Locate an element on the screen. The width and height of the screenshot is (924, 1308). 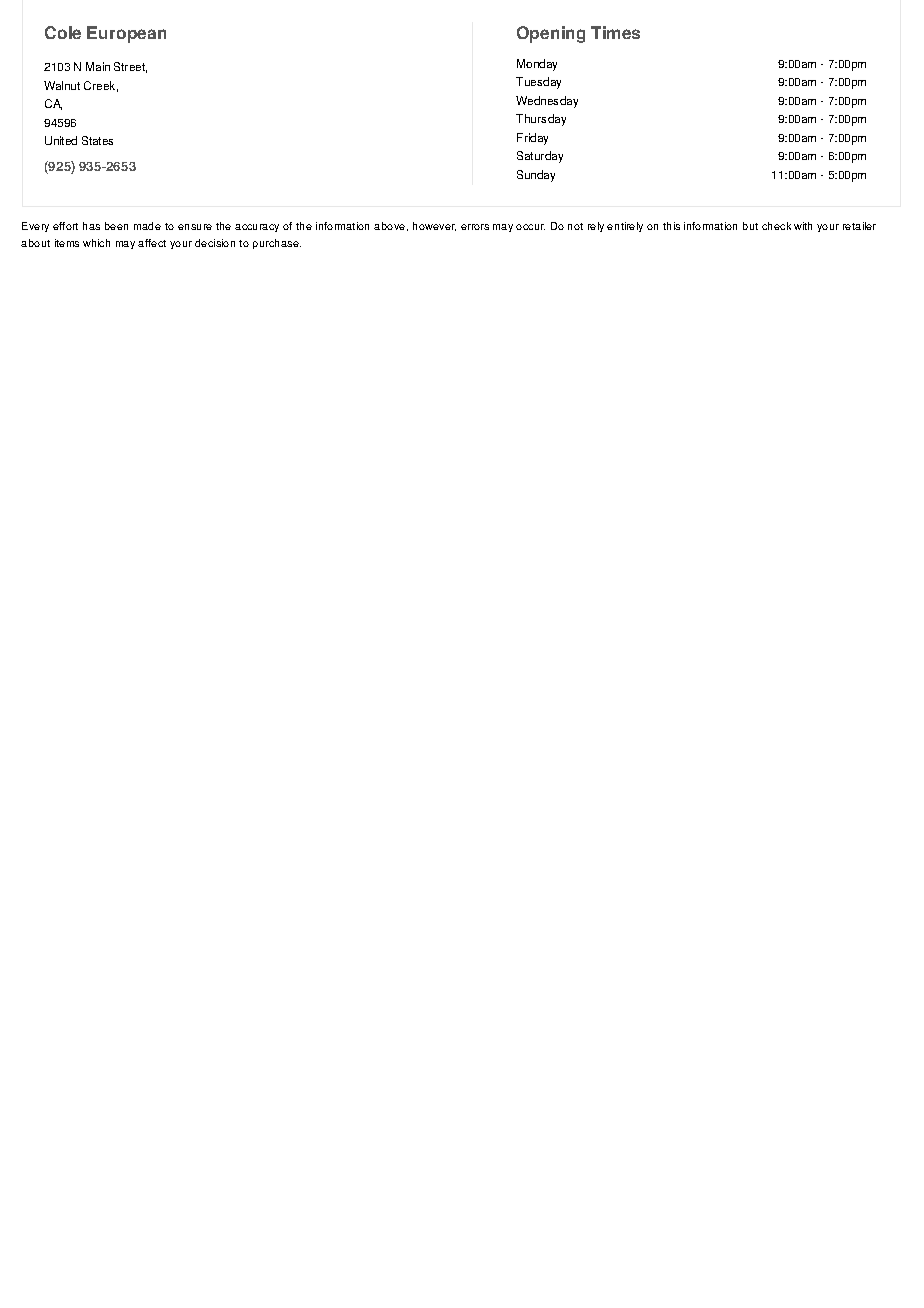
made is located at coordinates (147, 226).
